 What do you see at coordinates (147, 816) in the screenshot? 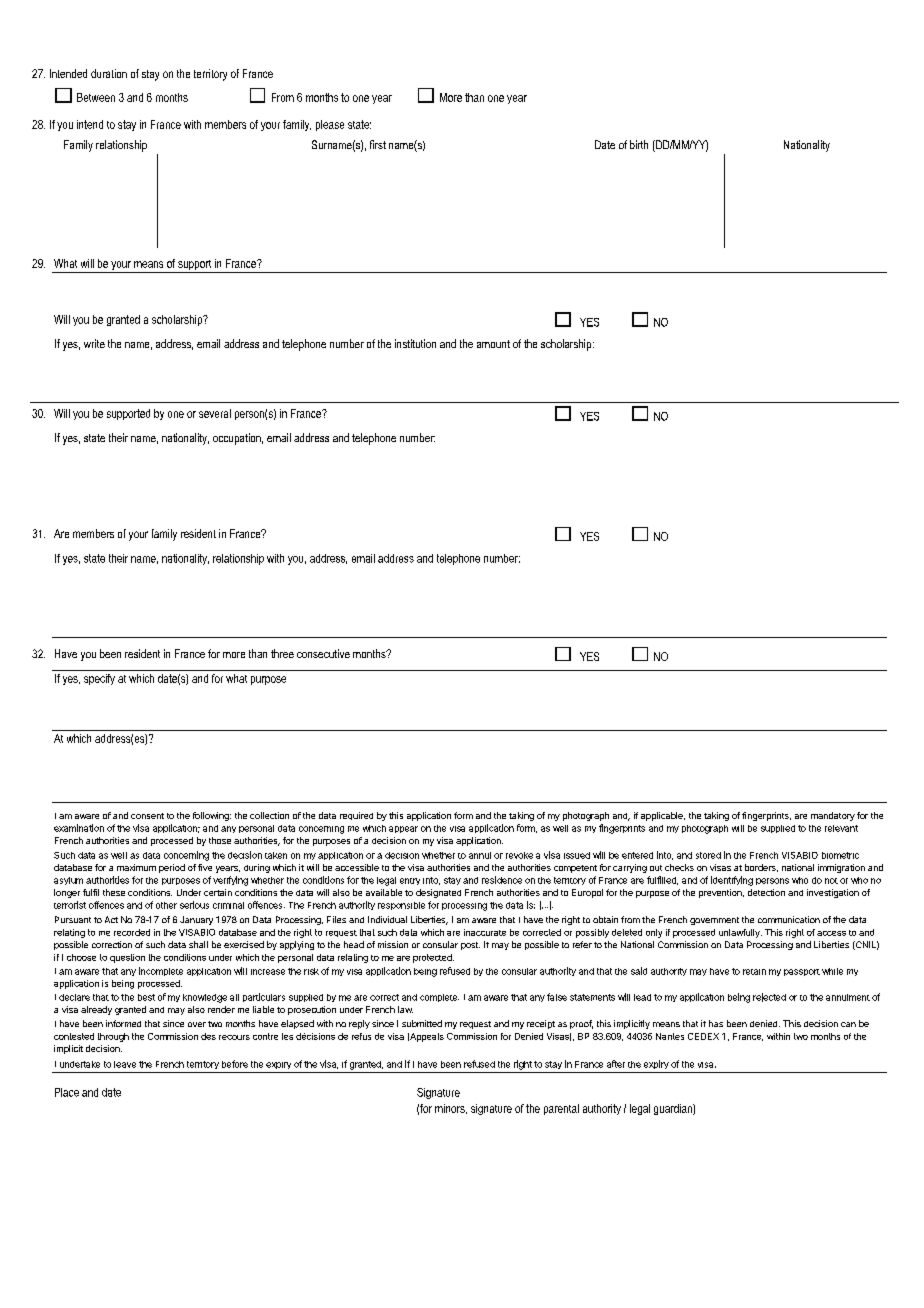
I see `consent` at bounding box center [147, 816].
